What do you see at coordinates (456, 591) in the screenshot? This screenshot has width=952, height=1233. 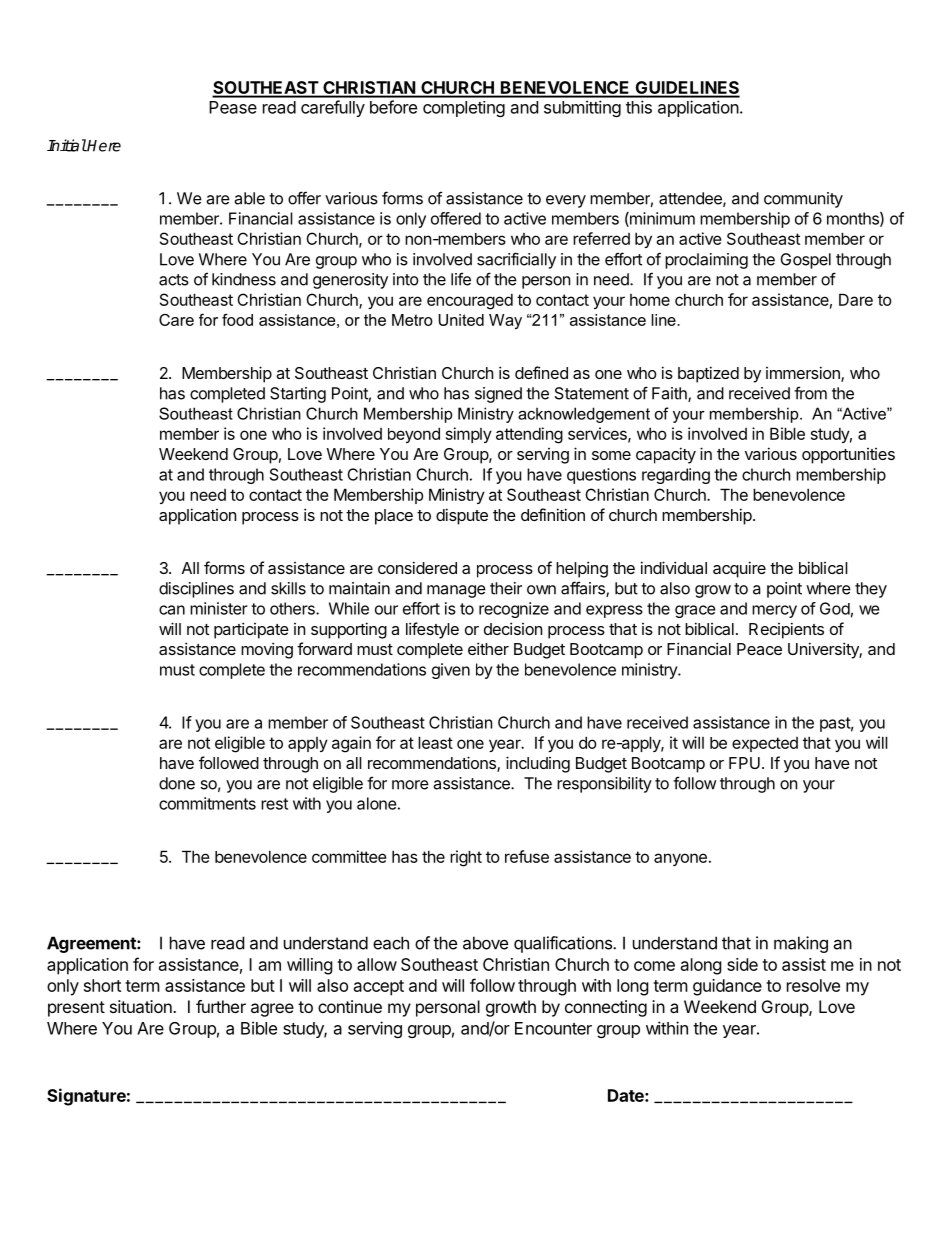 I see `manage` at bounding box center [456, 591].
